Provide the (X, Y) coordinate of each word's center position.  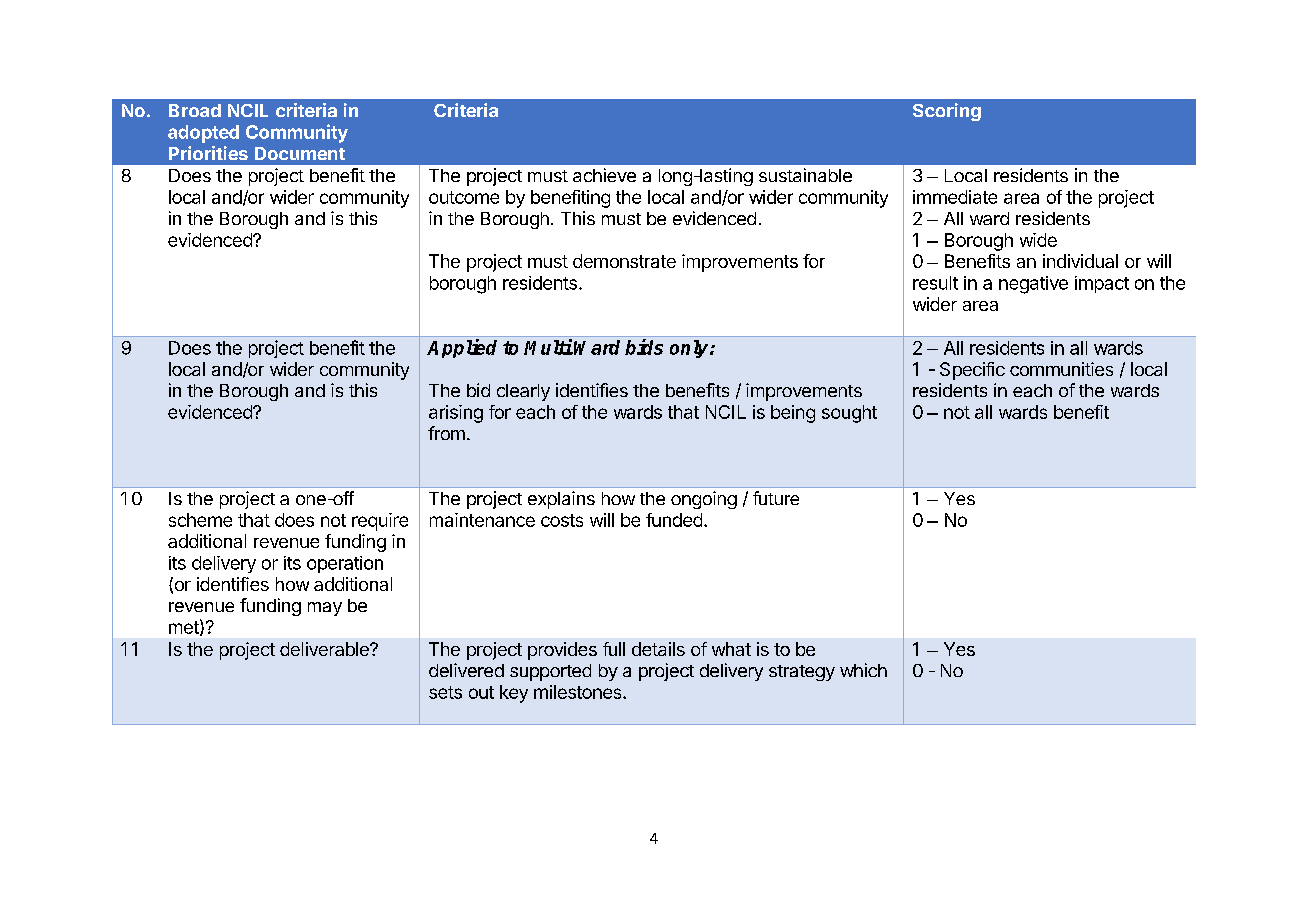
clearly (523, 392)
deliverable (325, 649)
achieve (604, 175)
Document (300, 153)
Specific (972, 371)
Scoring (947, 112)
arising (456, 414)
